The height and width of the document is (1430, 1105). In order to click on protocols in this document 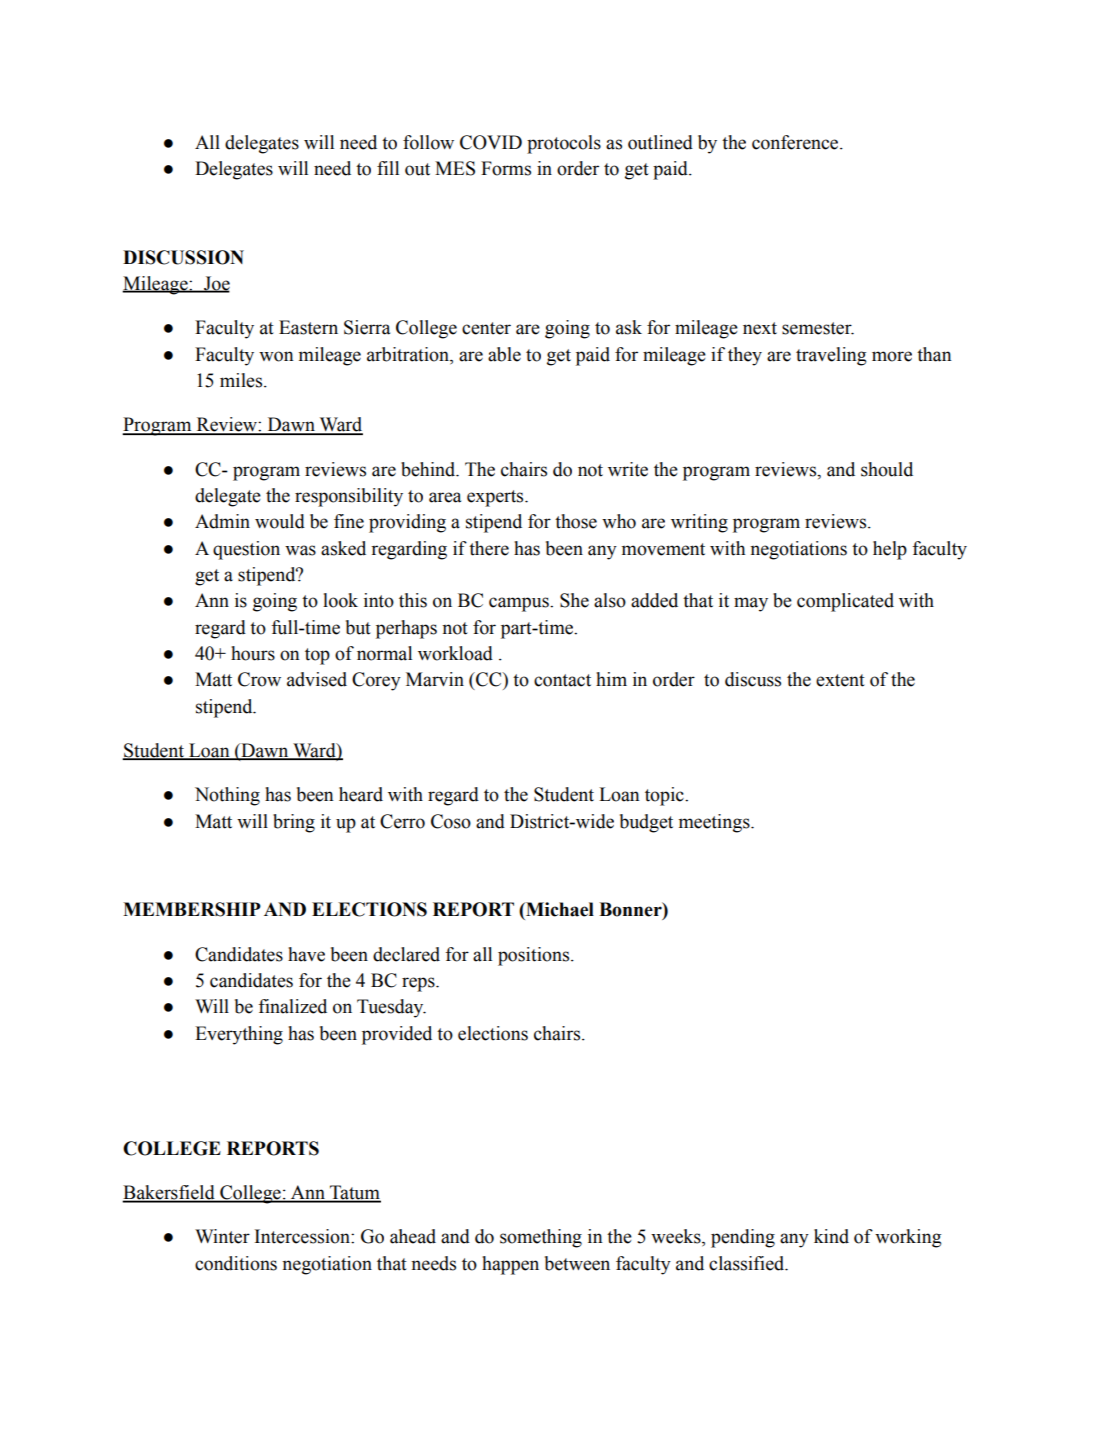, I will do `click(564, 144)`.
